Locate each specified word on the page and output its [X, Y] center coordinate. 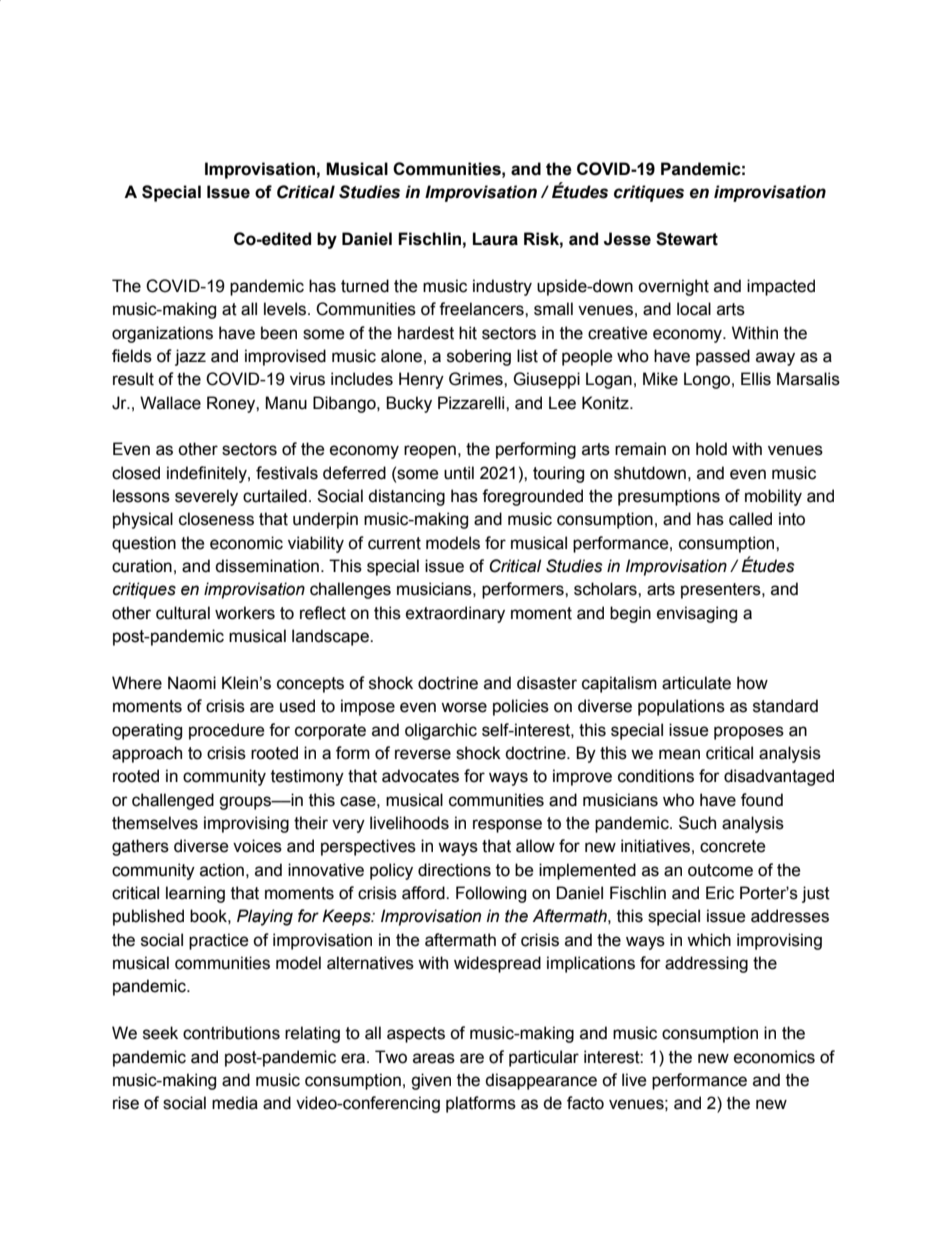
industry [502, 287]
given [431, 1081]
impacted [781, 287]
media [235, 1103]
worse [464, 707]
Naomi [192, 683]
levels [286, 309]
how [752, 683]
